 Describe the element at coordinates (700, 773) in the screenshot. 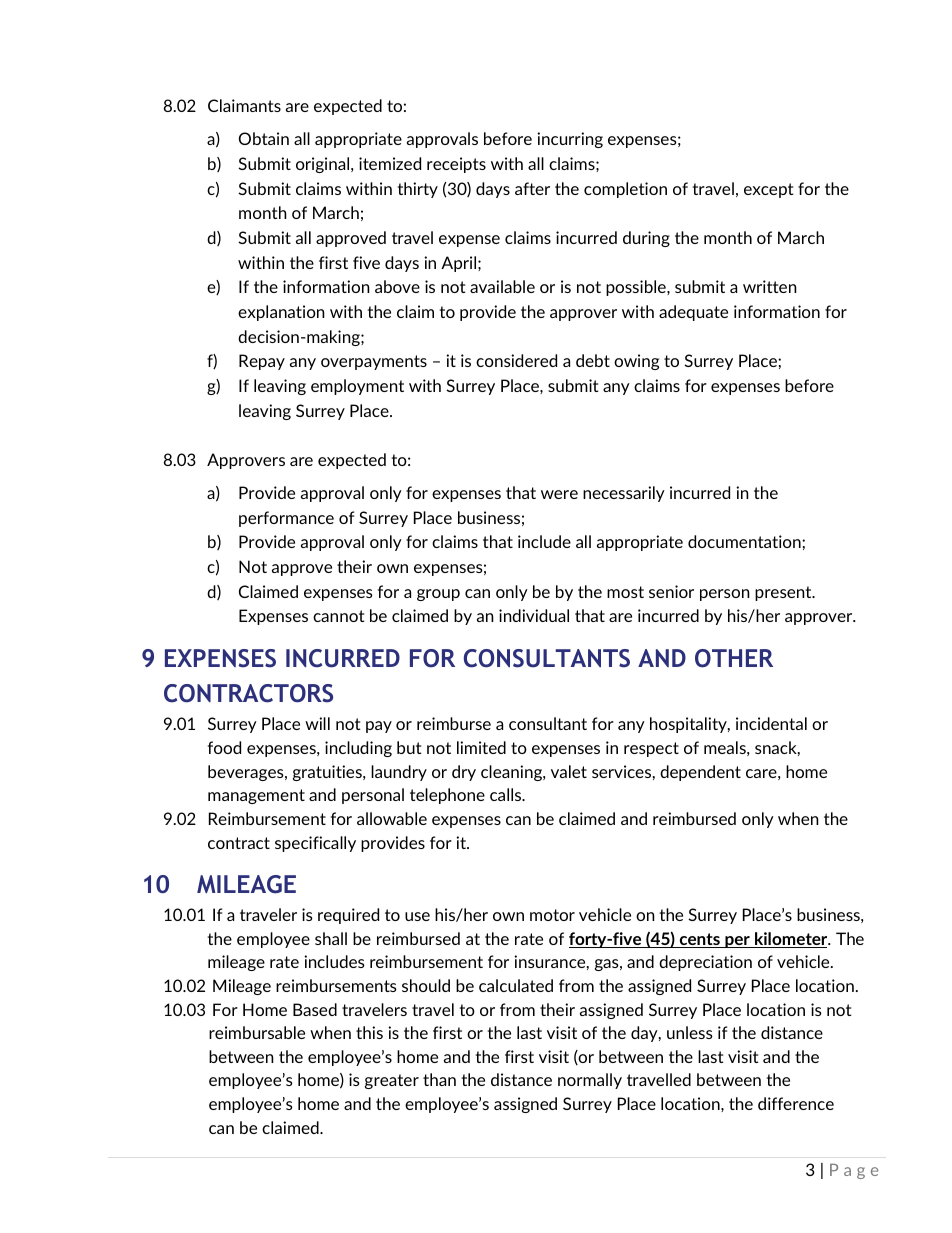

I see `dependent` at that location.
